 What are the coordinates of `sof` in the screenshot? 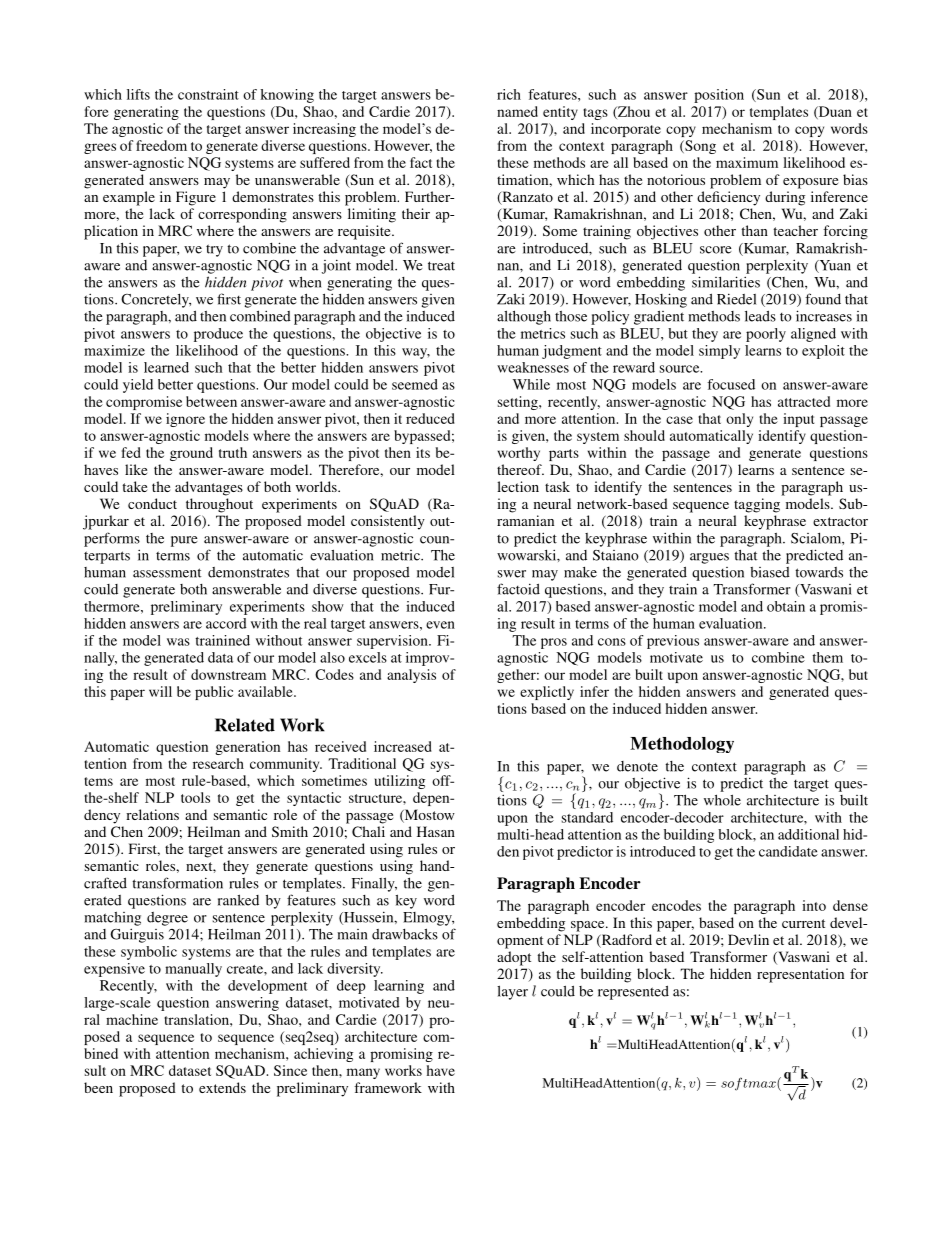 It's located at (731, 1084).
